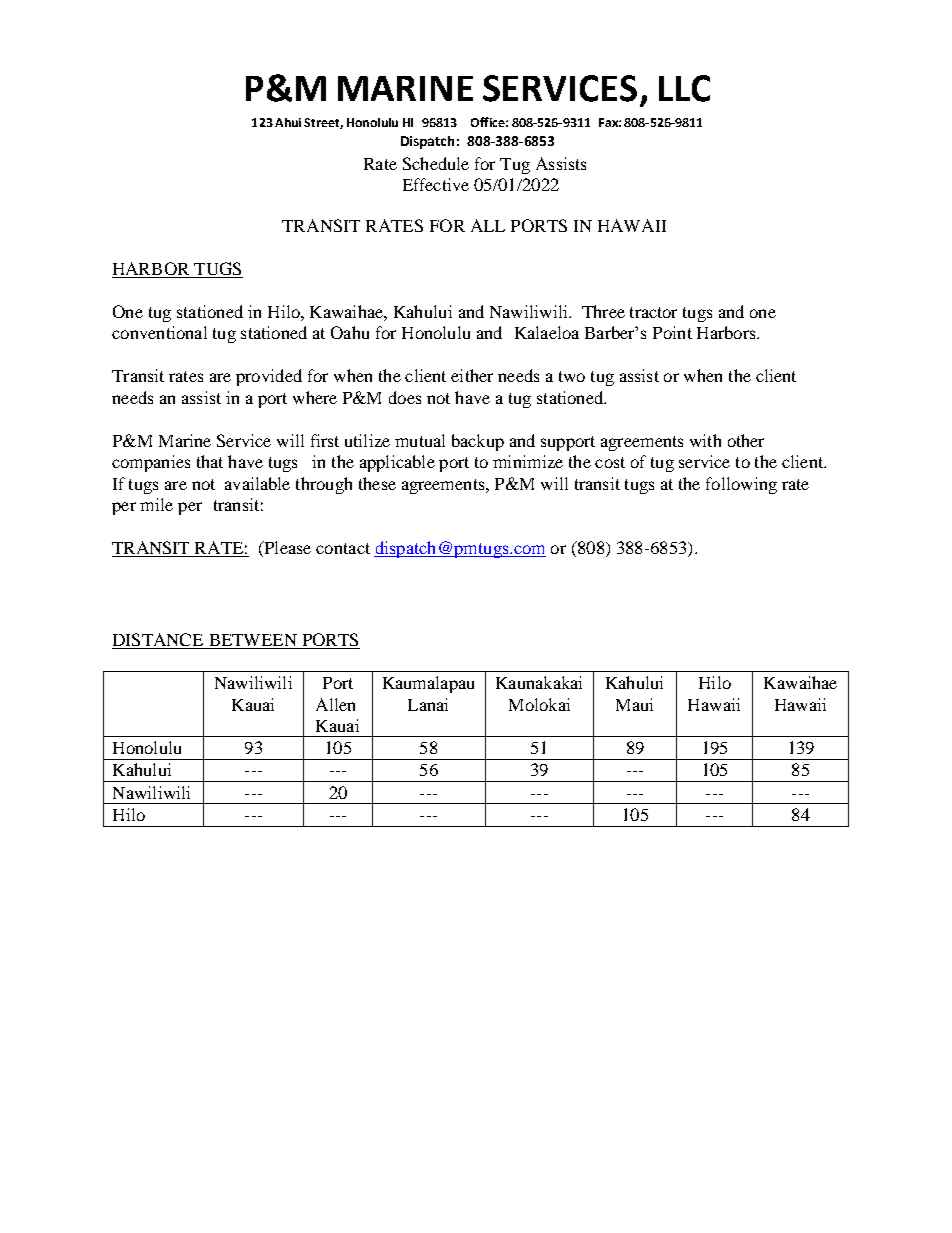 This page has height=1233, width=952. What do you see at coordinates (210, 461) in the page?
I see `that` at bounding box center [210, 461].
